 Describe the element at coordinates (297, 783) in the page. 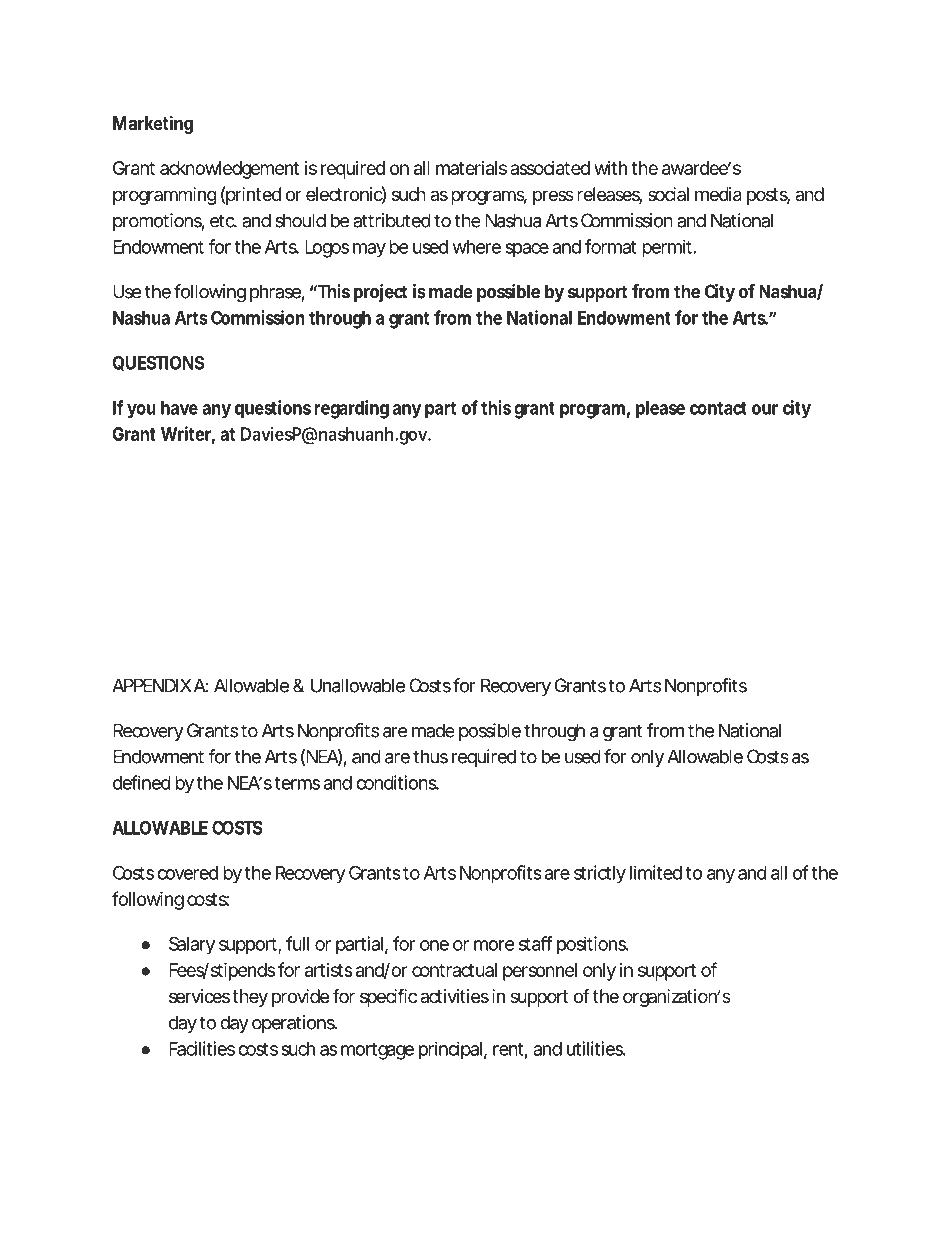

I see `terms` at that location.
